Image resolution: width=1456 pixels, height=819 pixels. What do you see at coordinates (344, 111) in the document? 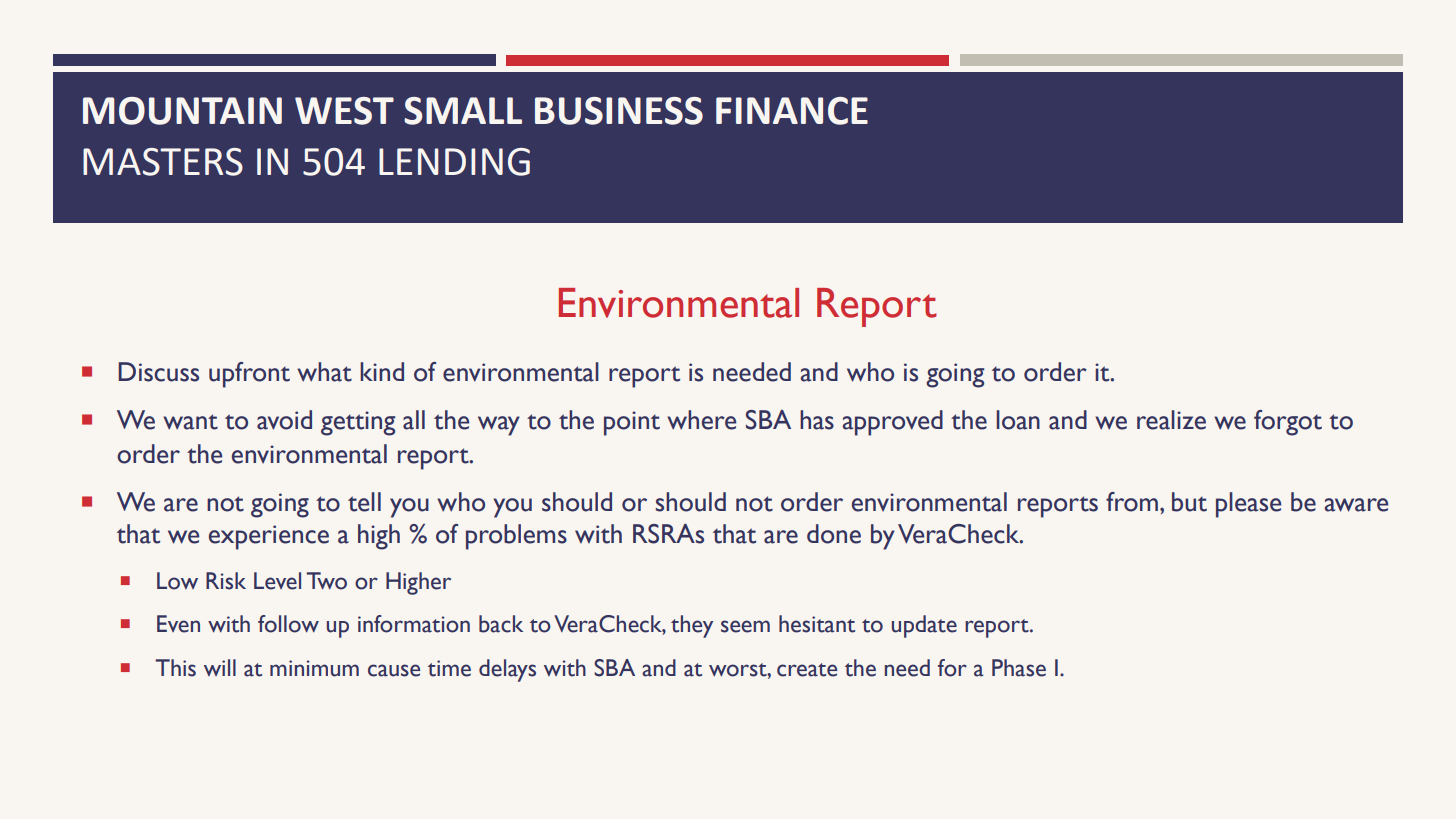
I see `WEST` at bounding box center [344, 111].
